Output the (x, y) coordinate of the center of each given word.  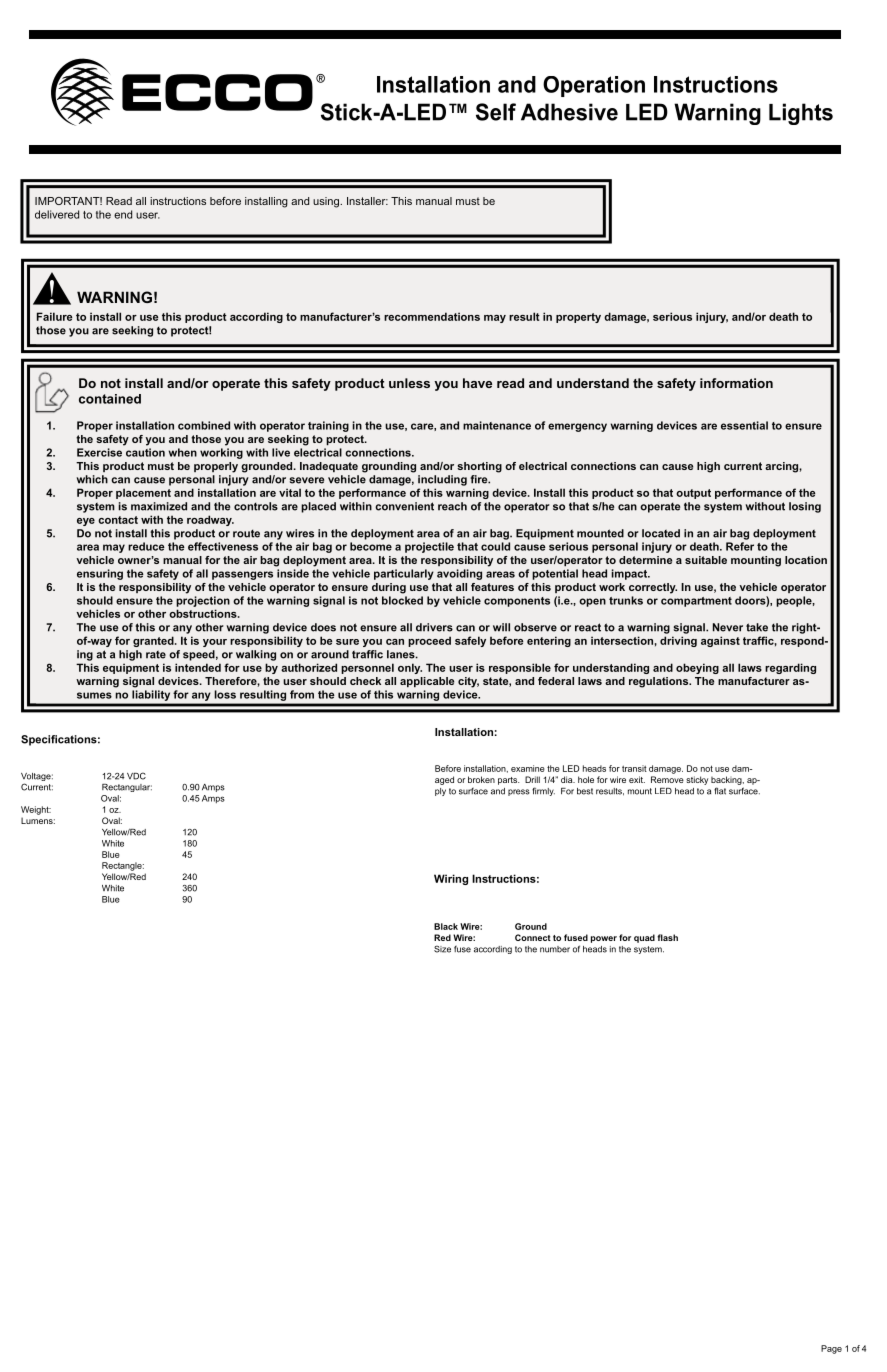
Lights (801, 114)
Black (446, 926)
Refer (740, 546)
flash (667, 937)
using (327, 202)
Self (496, 112)
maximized (159, 506)
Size (442, 949)
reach (452, 506)
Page (831, 1349)
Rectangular (127, 788)
